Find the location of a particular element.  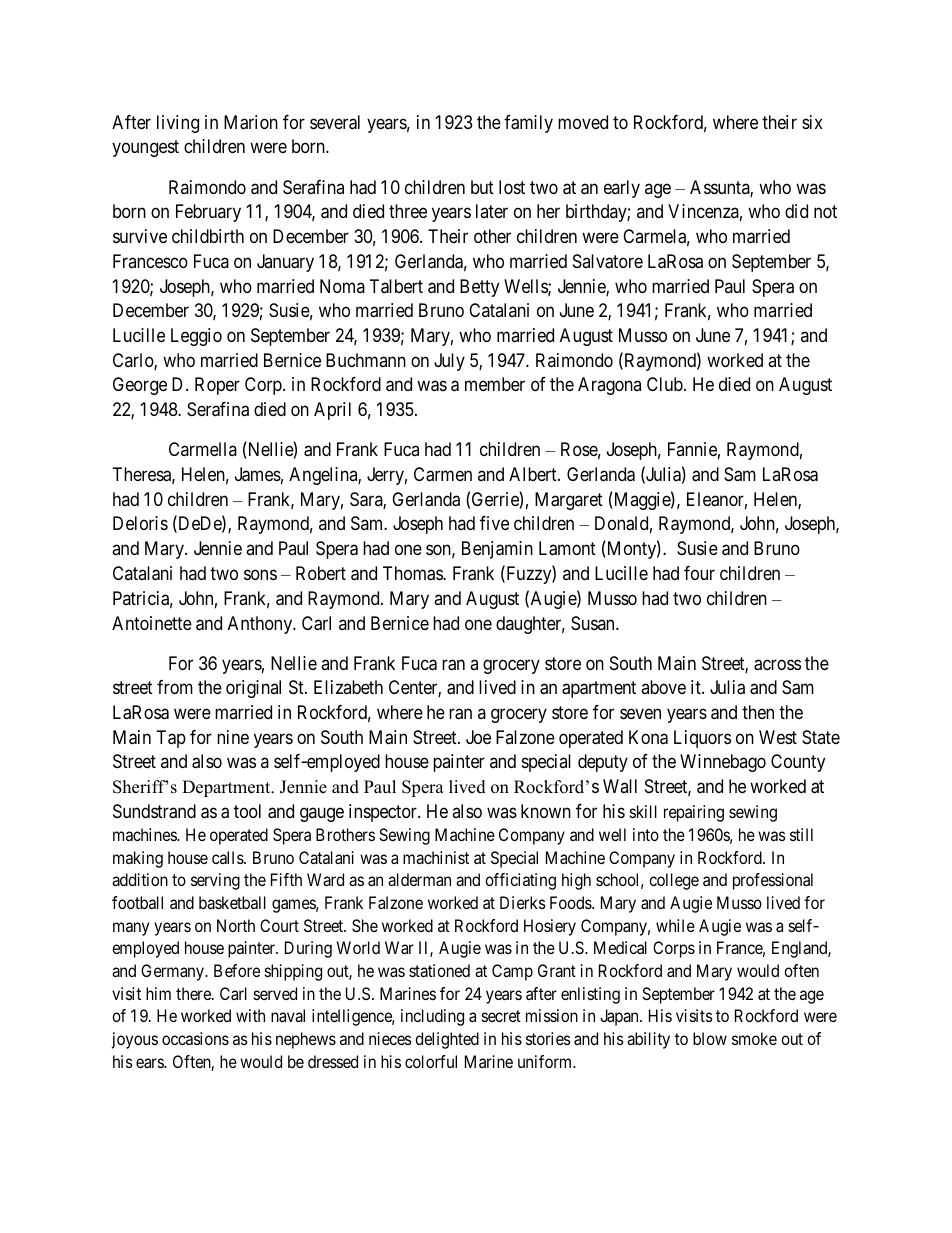

Carmen is located at coordinates (443, 474).
